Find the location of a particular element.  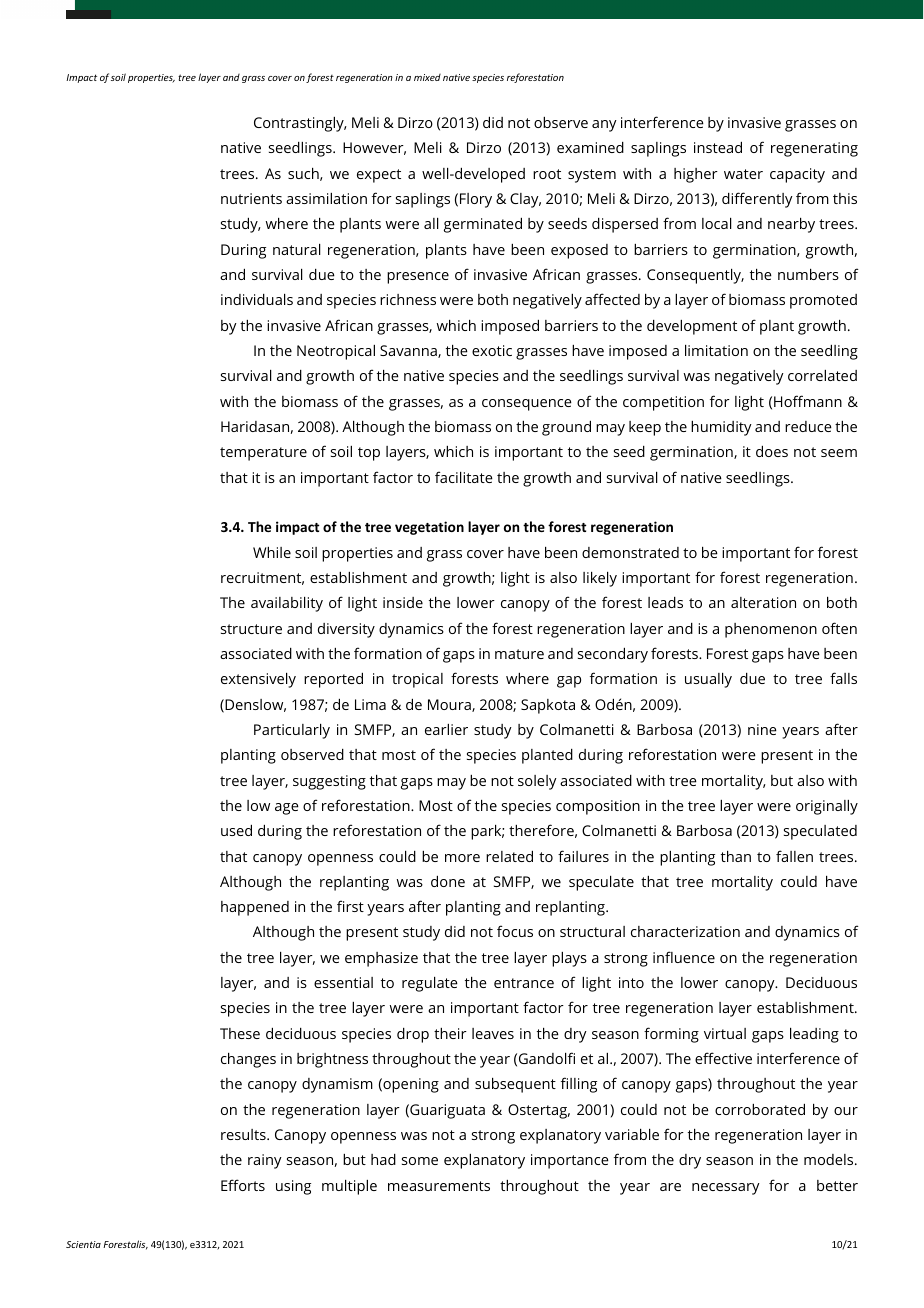

instead is located at coordinates (718, 147).
